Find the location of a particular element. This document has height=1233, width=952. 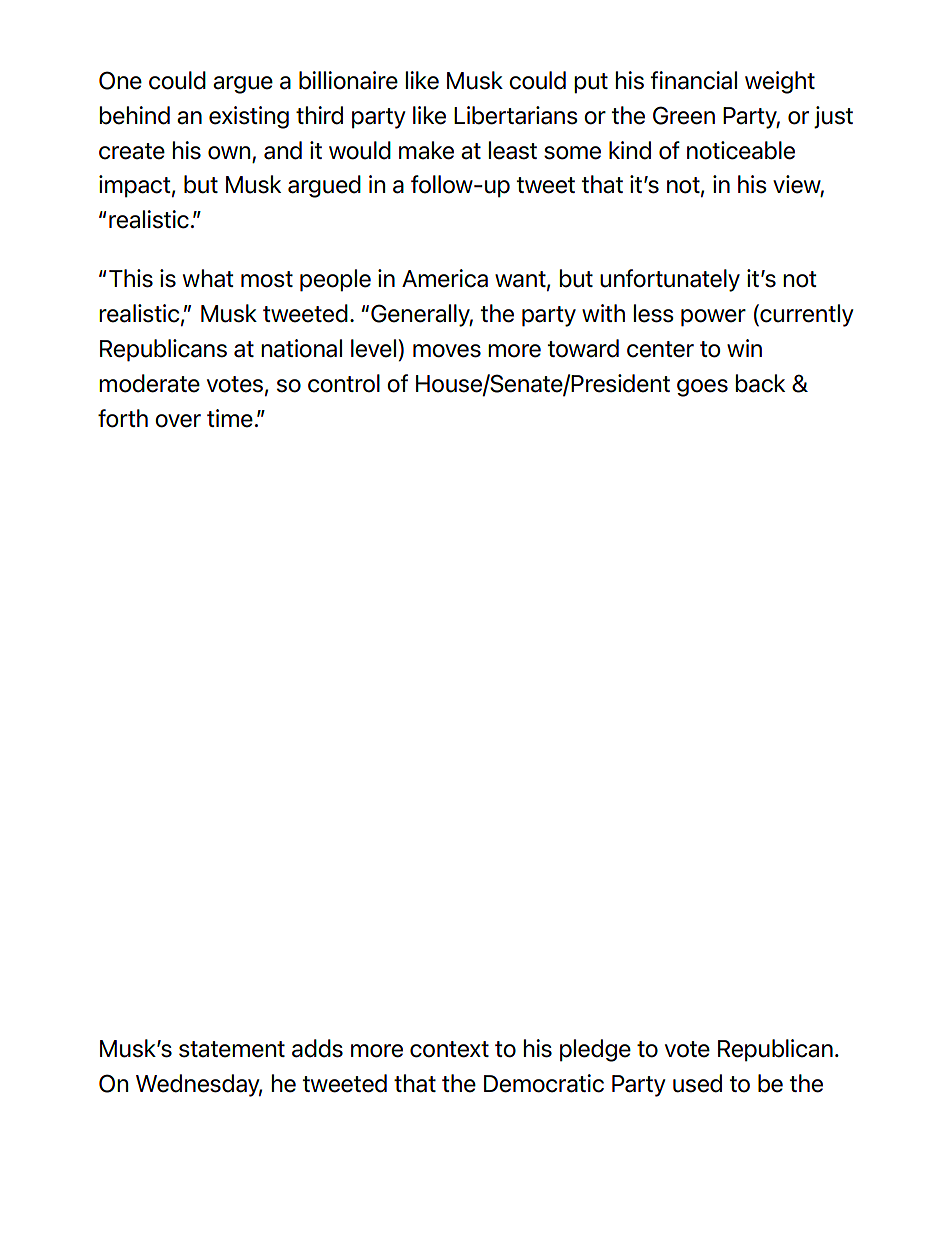

over is located at coordinates (178, 421).
